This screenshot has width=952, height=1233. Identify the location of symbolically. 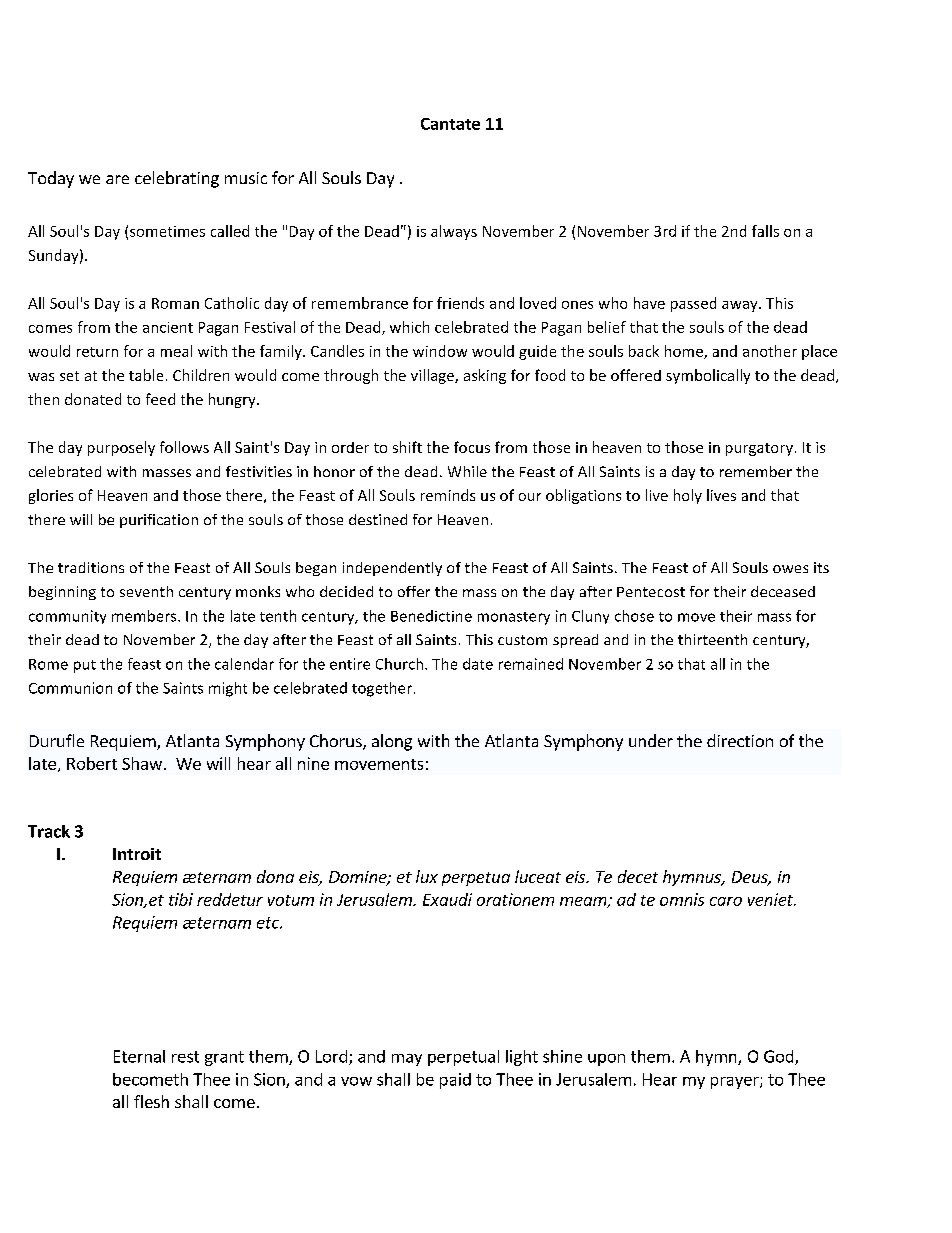
(708, 376).
